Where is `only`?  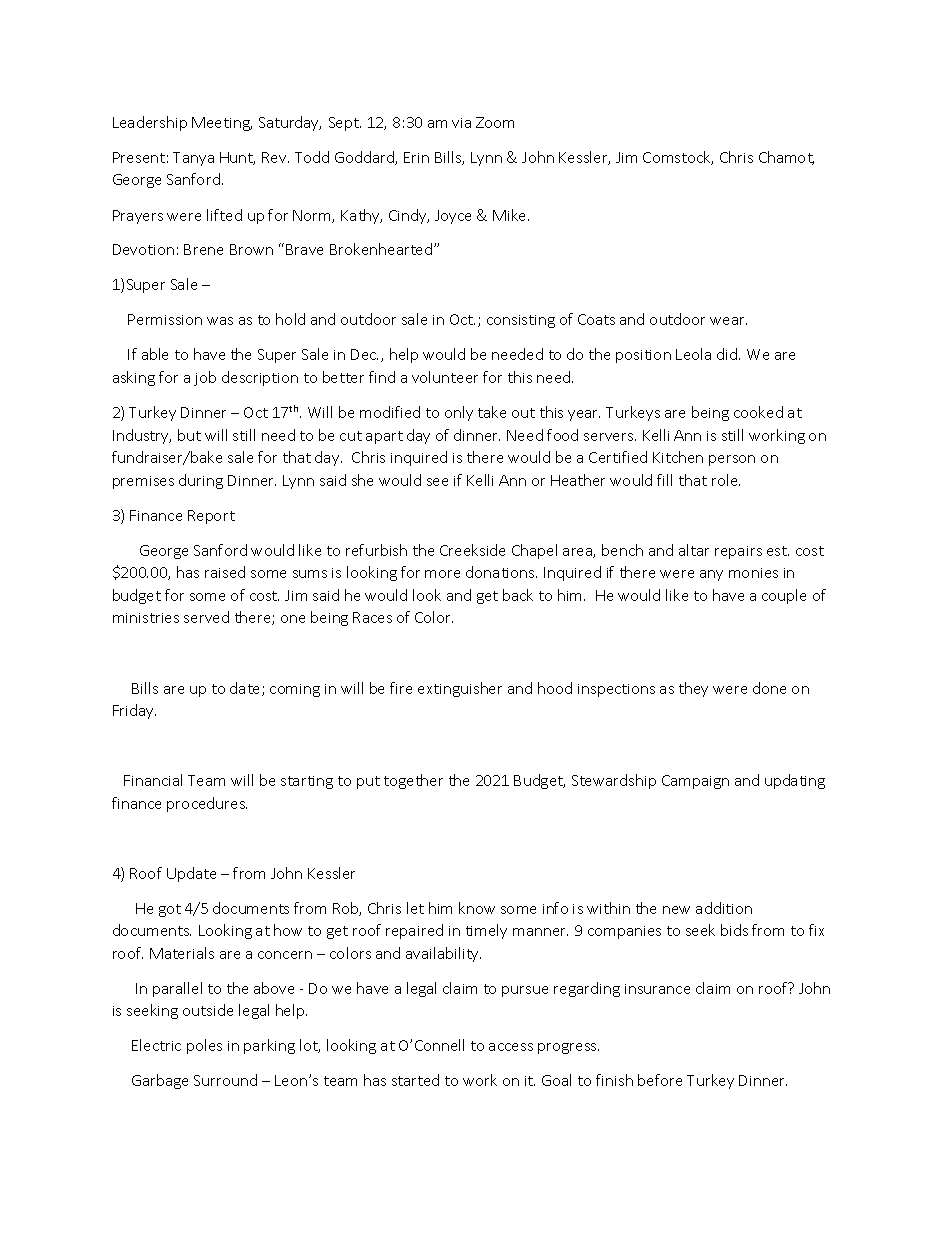
only is located at coordinates (459, 413).
